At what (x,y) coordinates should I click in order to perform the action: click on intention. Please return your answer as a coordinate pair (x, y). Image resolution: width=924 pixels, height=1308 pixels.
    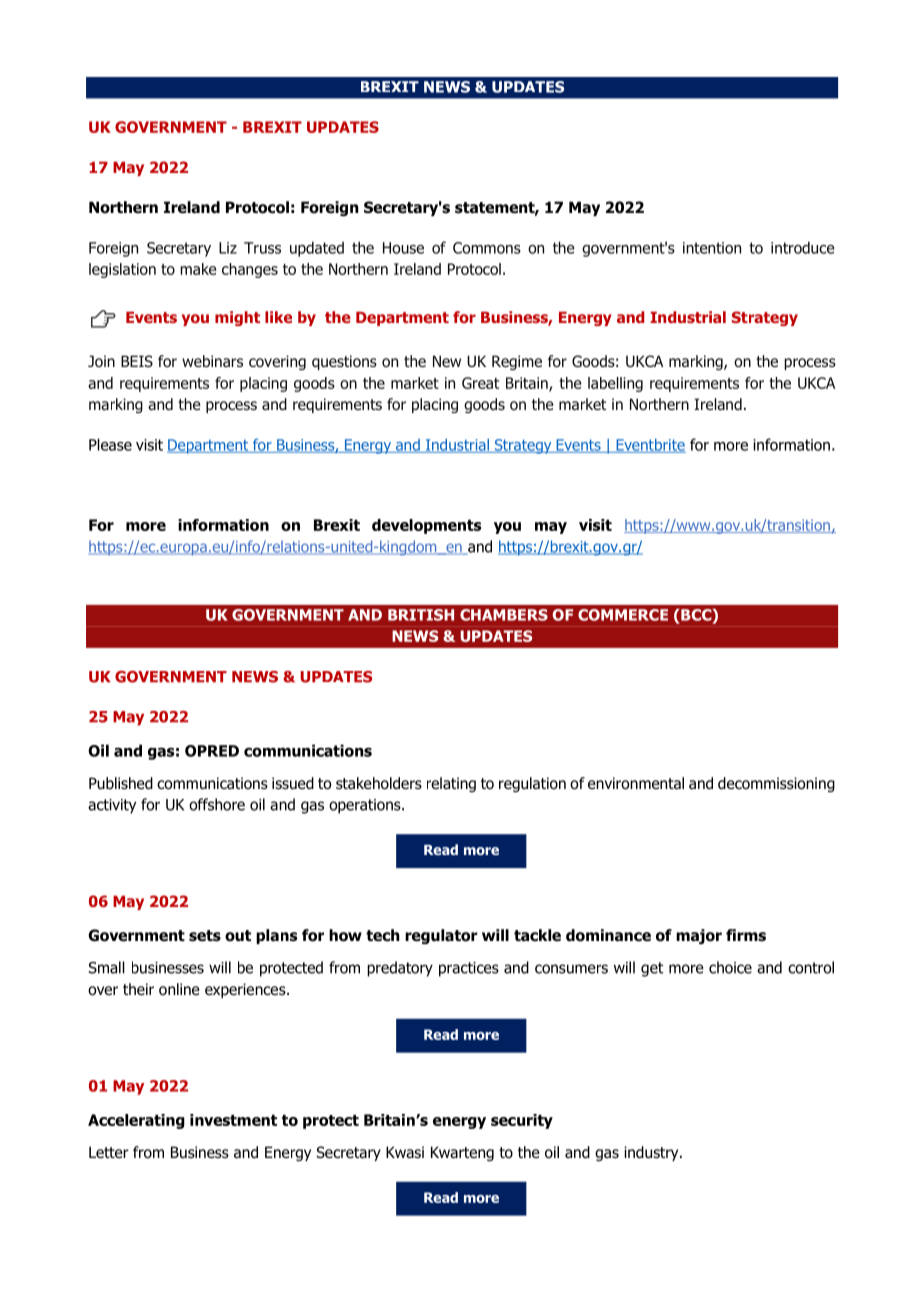
    Looking at the image, I should click on (712, 248).
